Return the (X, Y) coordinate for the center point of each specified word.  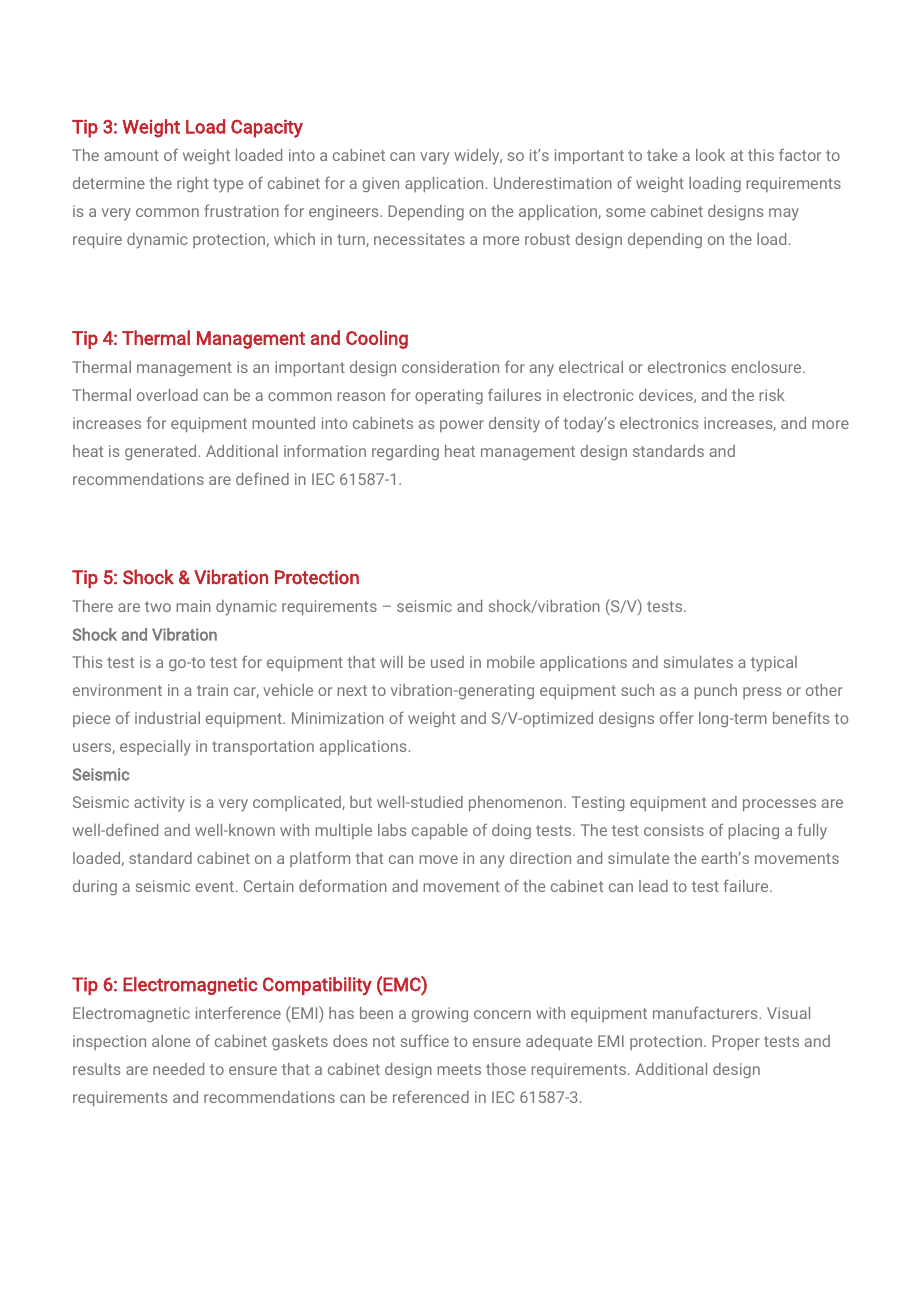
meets (459, 1069)
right (193, 184)
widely (478, 157)
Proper (736, 1042)
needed (178, 1069)
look (710, 155)
